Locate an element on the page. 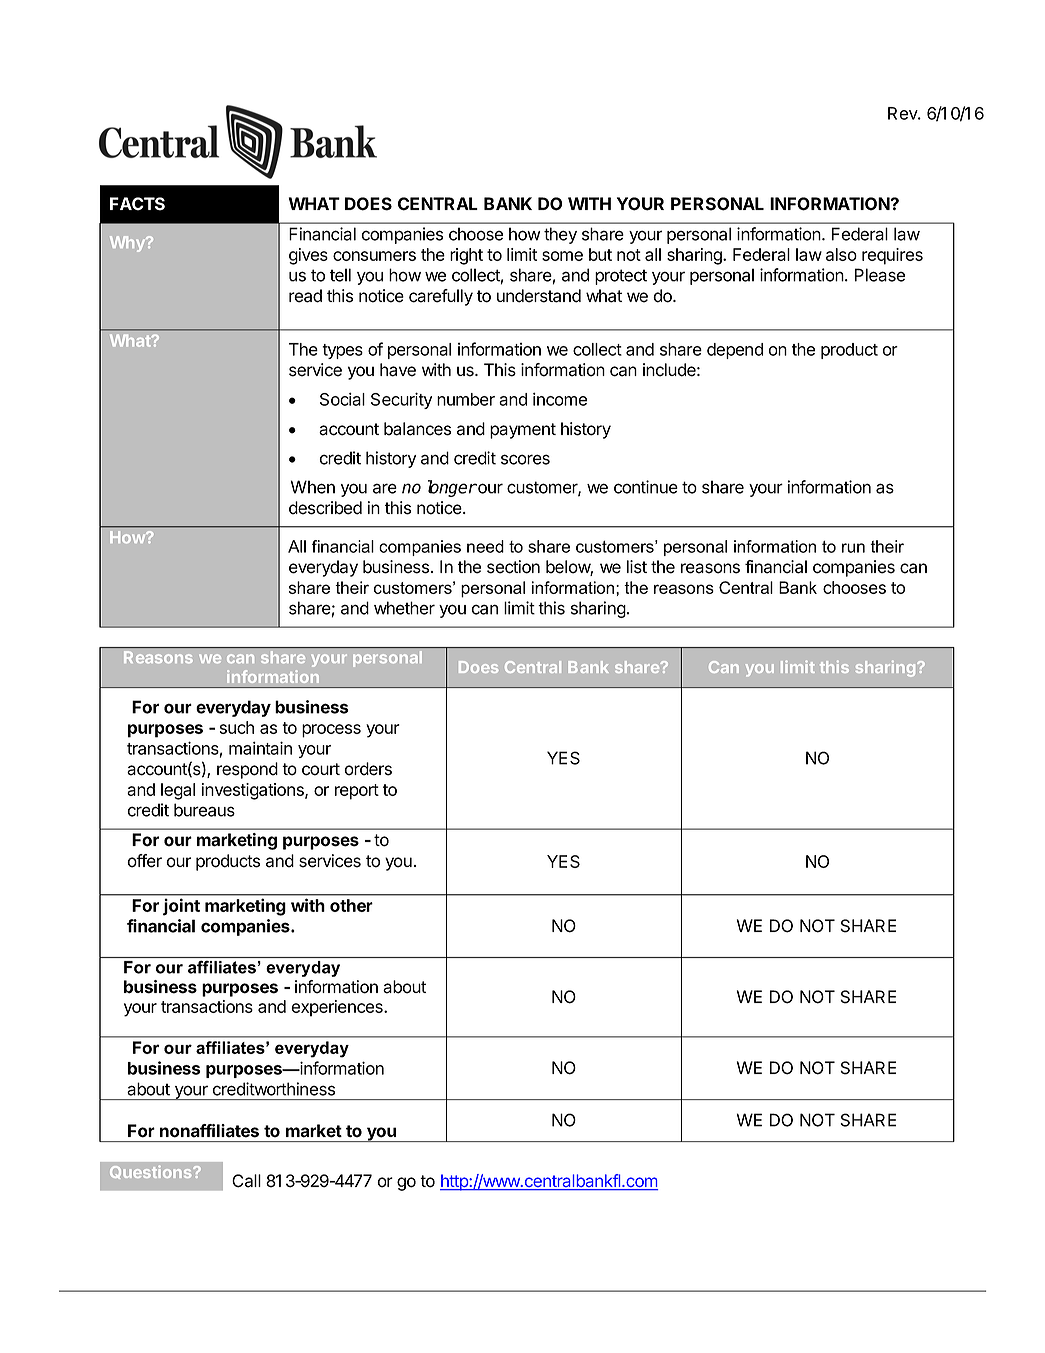 Image resolution: width=1045 pixels, height=1353 pixels. also is located at coordinates (841, 254).
